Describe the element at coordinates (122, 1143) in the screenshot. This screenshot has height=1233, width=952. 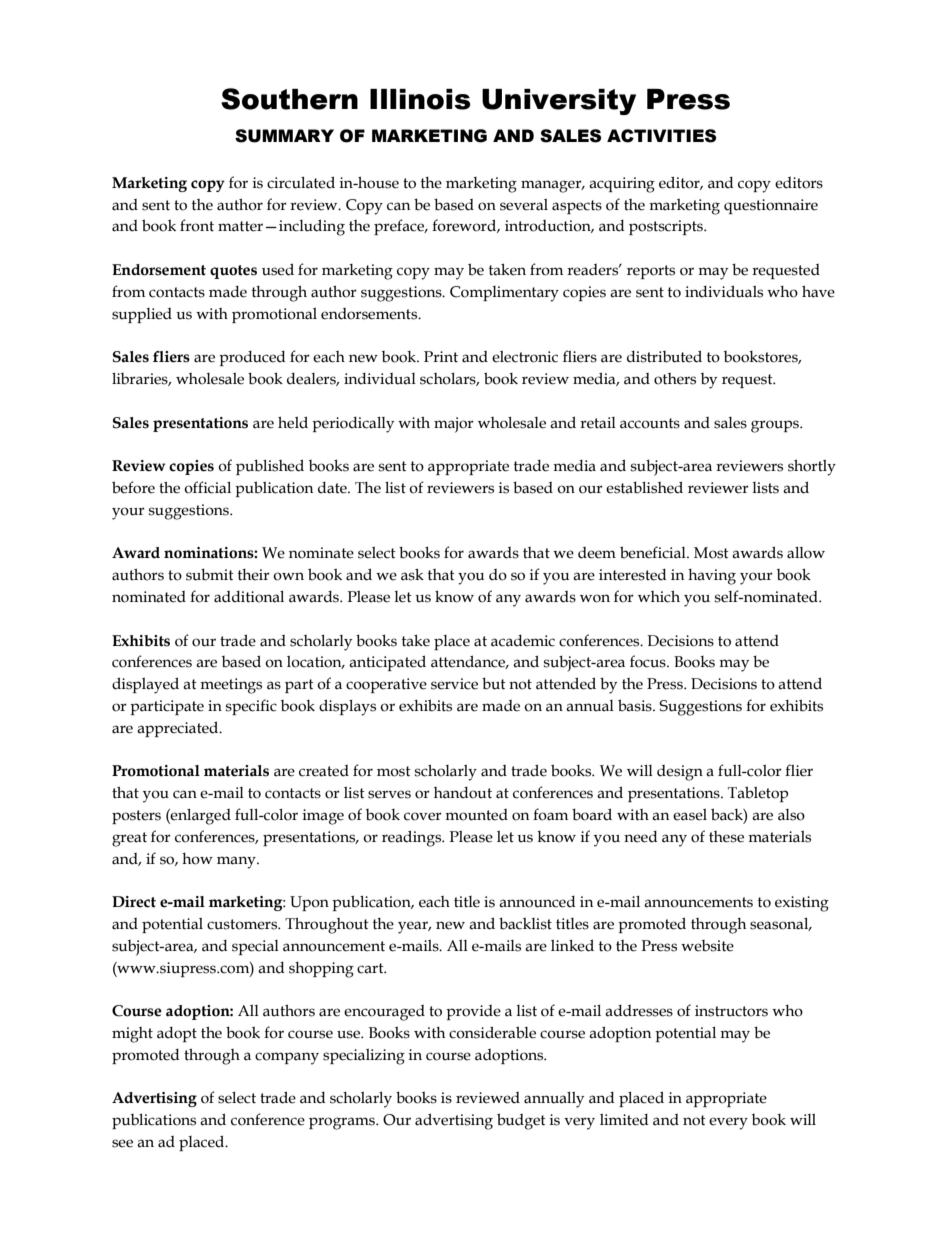
I see `see` at that location.
